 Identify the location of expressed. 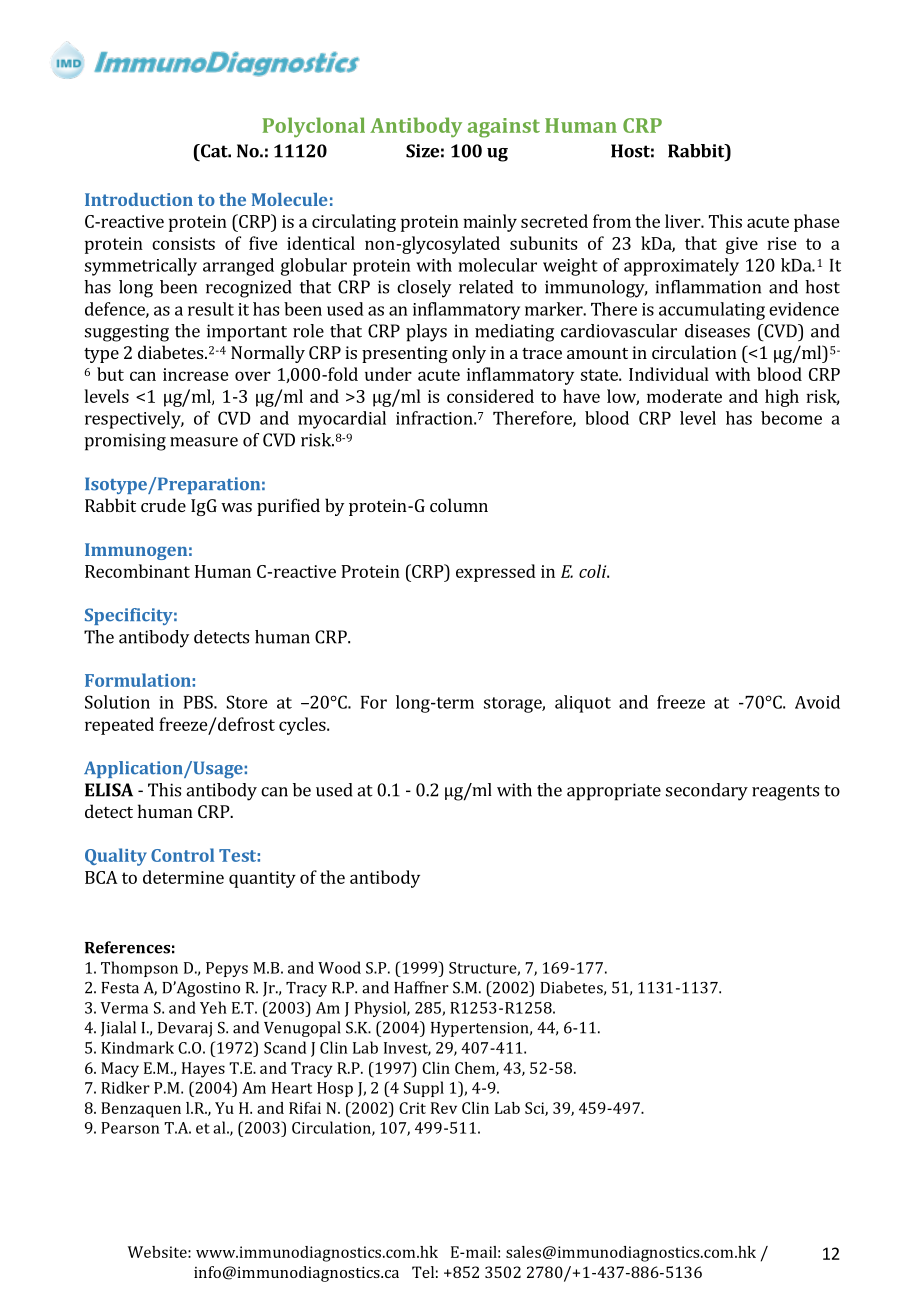
(496, 573).
